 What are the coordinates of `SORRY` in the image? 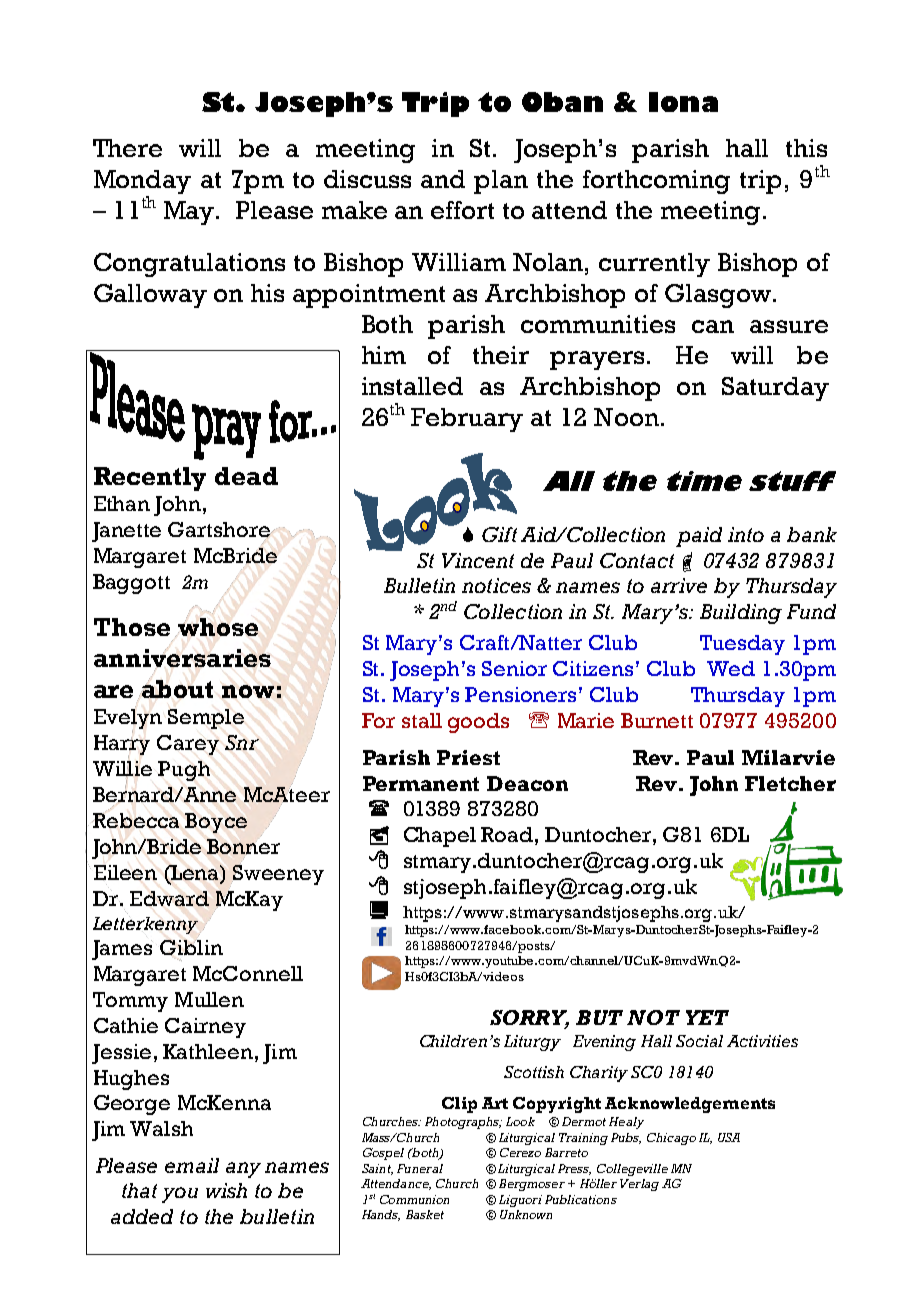 It's located at (529, 1018).
